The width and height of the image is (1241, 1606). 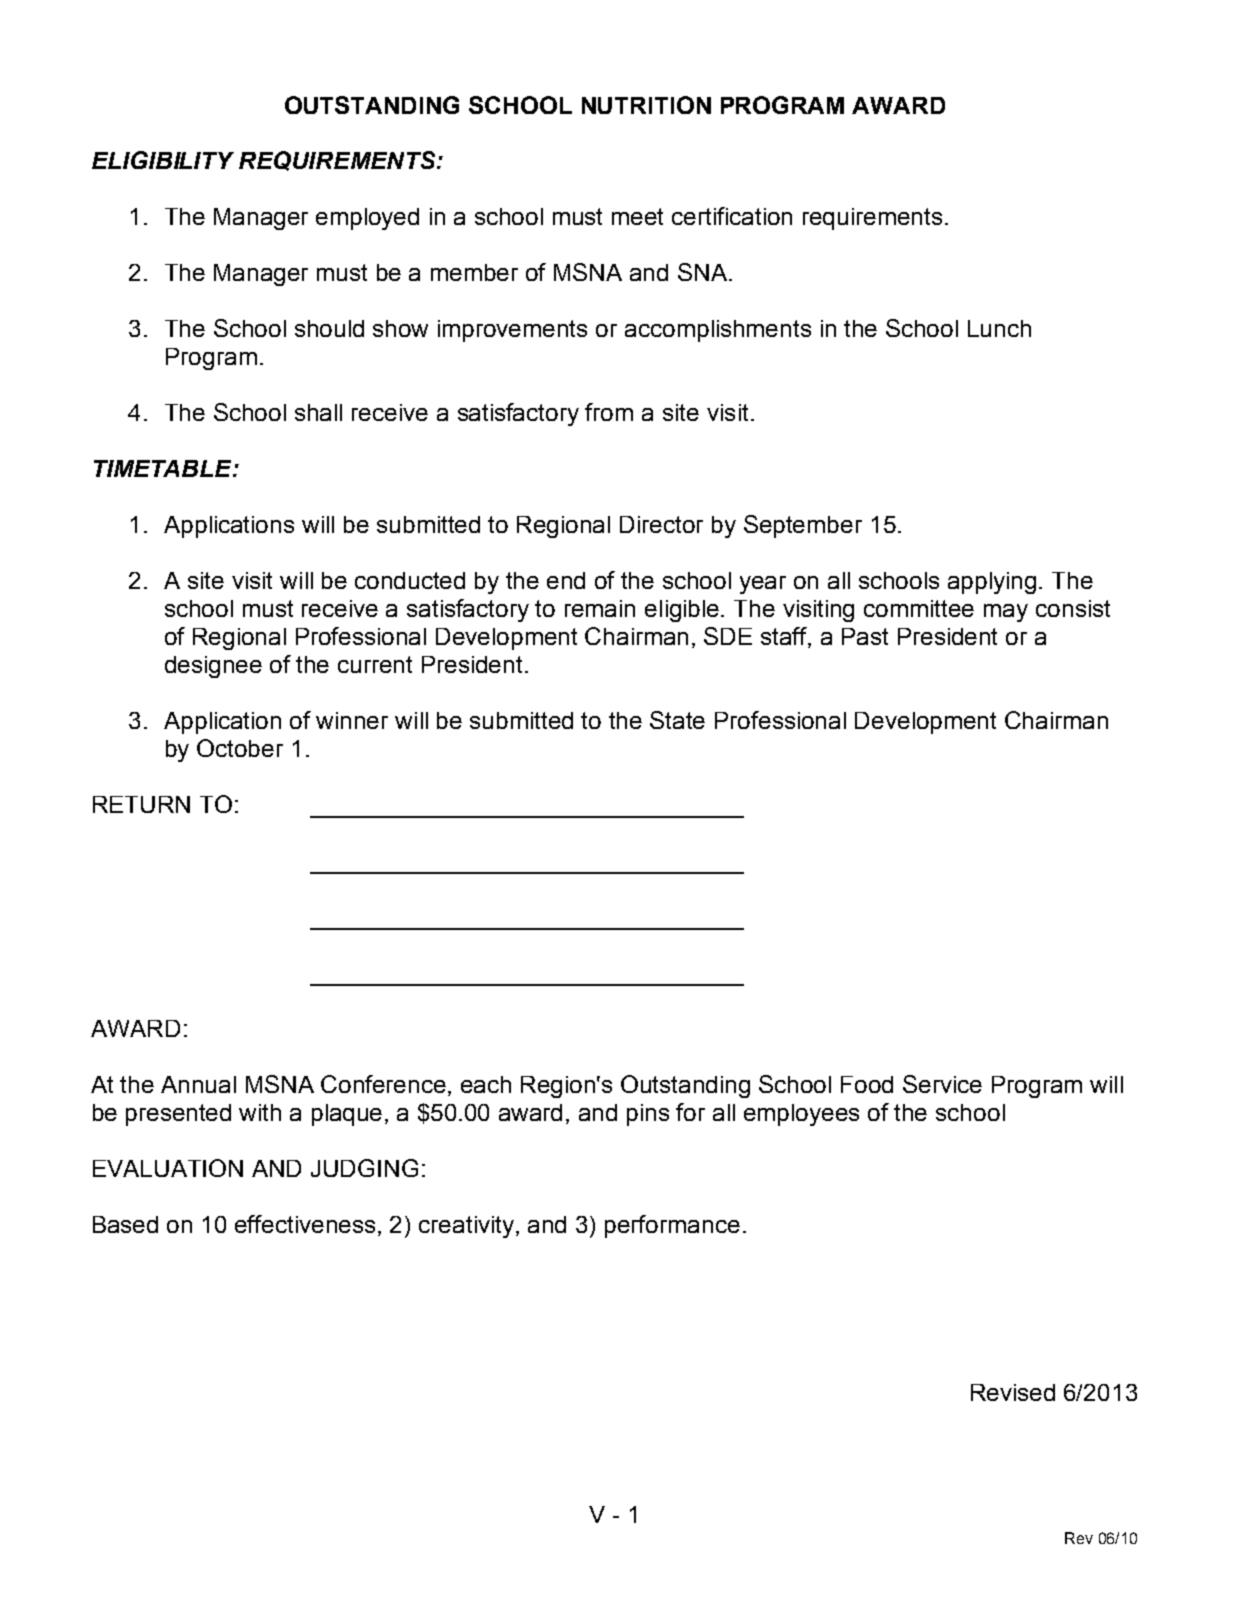 What do you see at coordinates (865, 636) in the image?
I see `Past` at bounding box center [865, 636].
